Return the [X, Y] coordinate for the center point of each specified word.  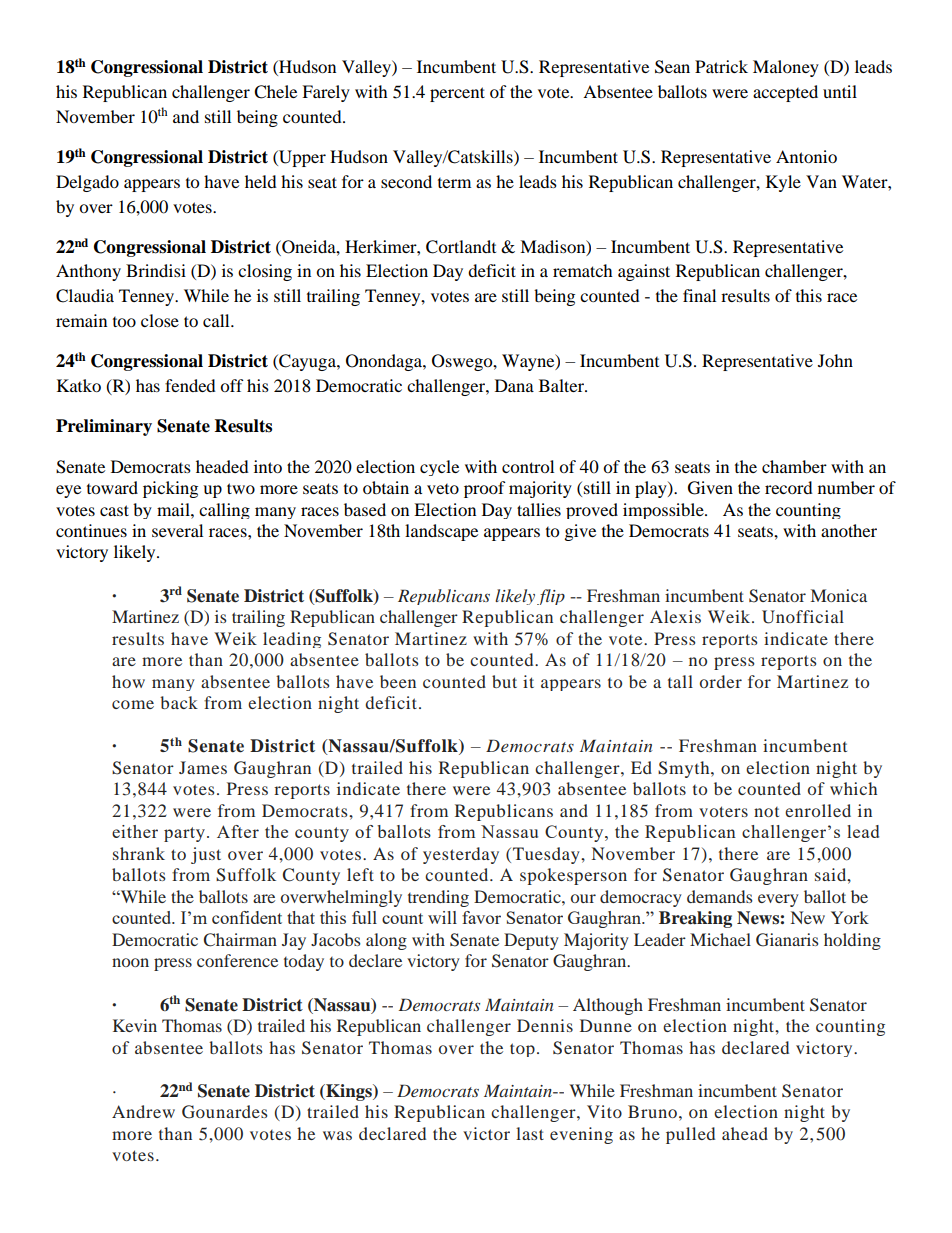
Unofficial [803, 617]
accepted [785, 93]
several [177, 530]
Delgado [87, 183]
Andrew [143, 1111]
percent [457, 94]
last [530, 1133]
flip [551, 597]
